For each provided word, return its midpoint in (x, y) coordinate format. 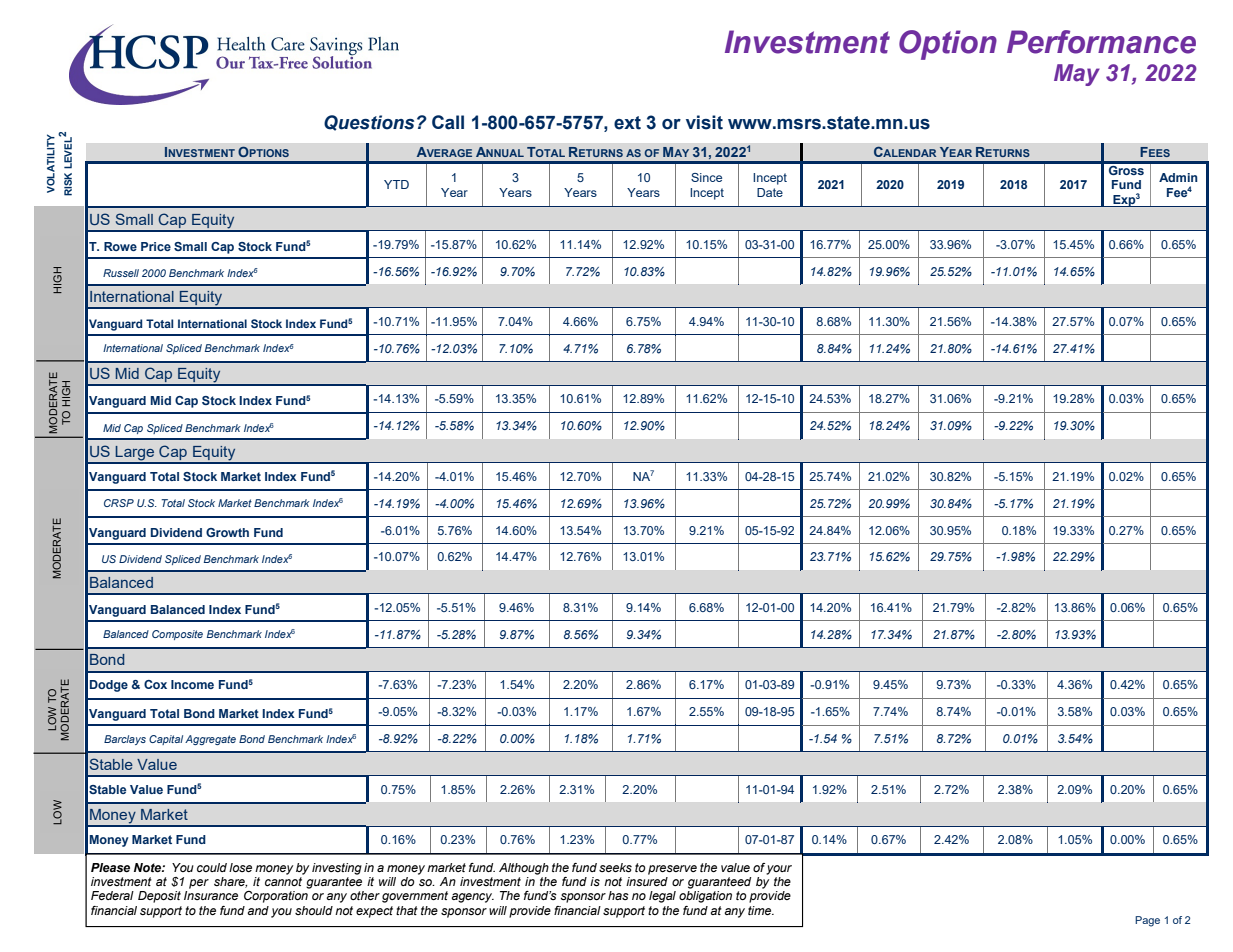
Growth (227, 532)
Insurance (211, 895)
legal (662, 897)
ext (627, 123)
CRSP (119, 503)
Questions (369, 123)
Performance (1101, 42)
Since (706, 177)
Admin (1178, 177)
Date (770, 192)
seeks (615, 868)
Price (156, 246)
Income (192, 684)
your (779, 870)
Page (1147, 921)
